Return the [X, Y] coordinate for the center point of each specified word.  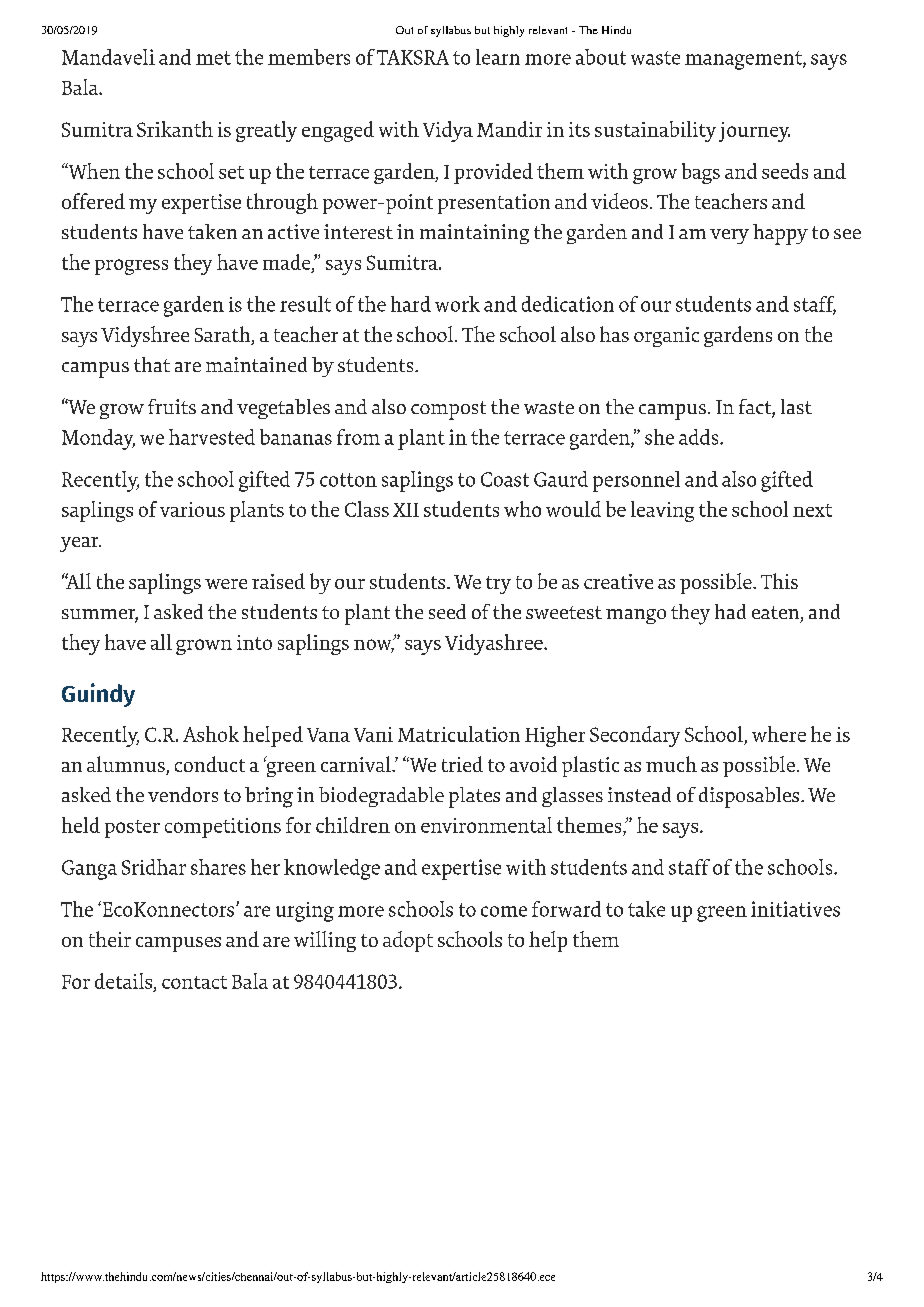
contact [194, 982]
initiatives [795, 909]
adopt [408, 941]
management [744, 60]
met [213, 58]
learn [498, 57]
